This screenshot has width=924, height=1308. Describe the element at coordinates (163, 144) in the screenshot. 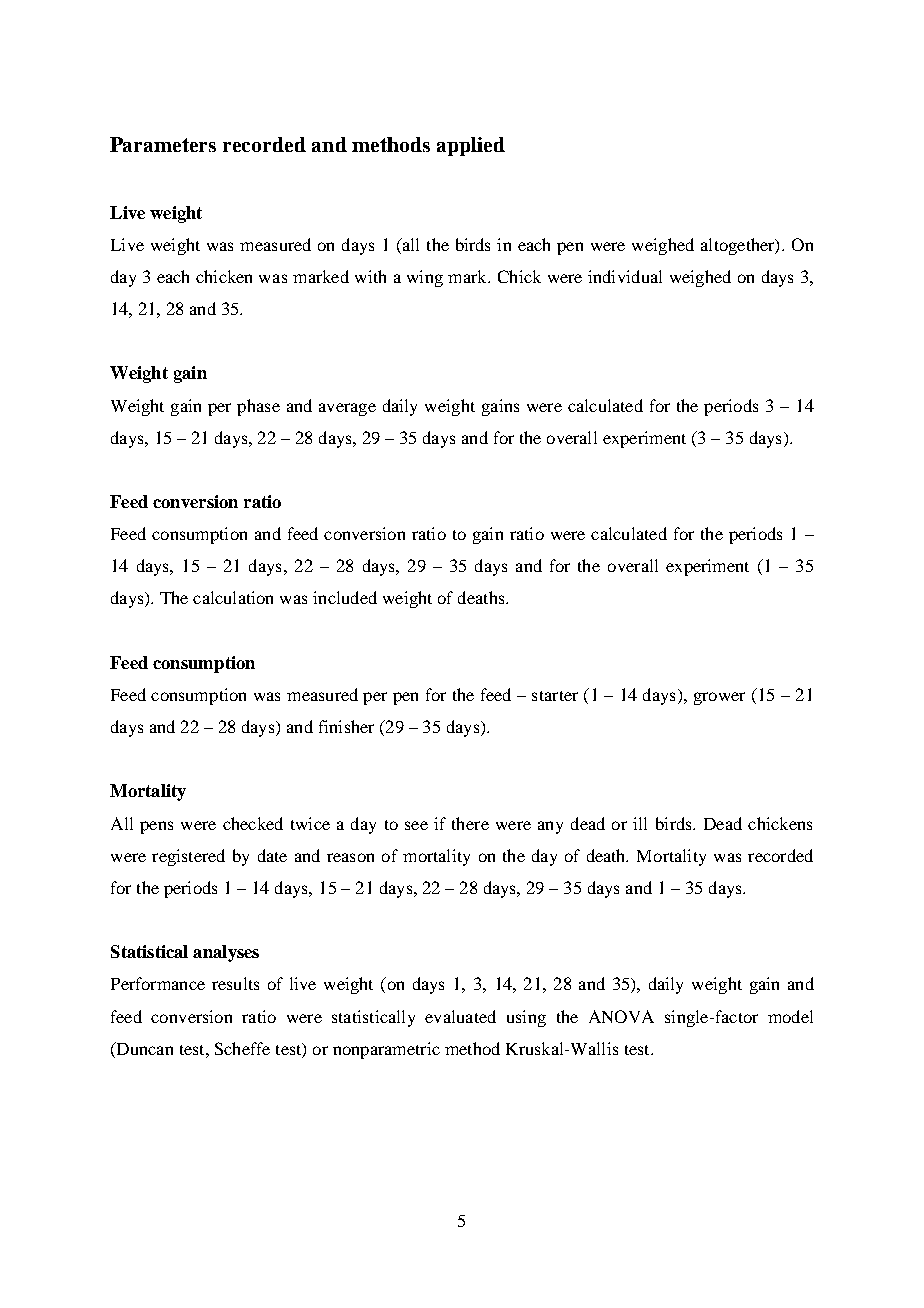

I see `Parameters` at that location.
